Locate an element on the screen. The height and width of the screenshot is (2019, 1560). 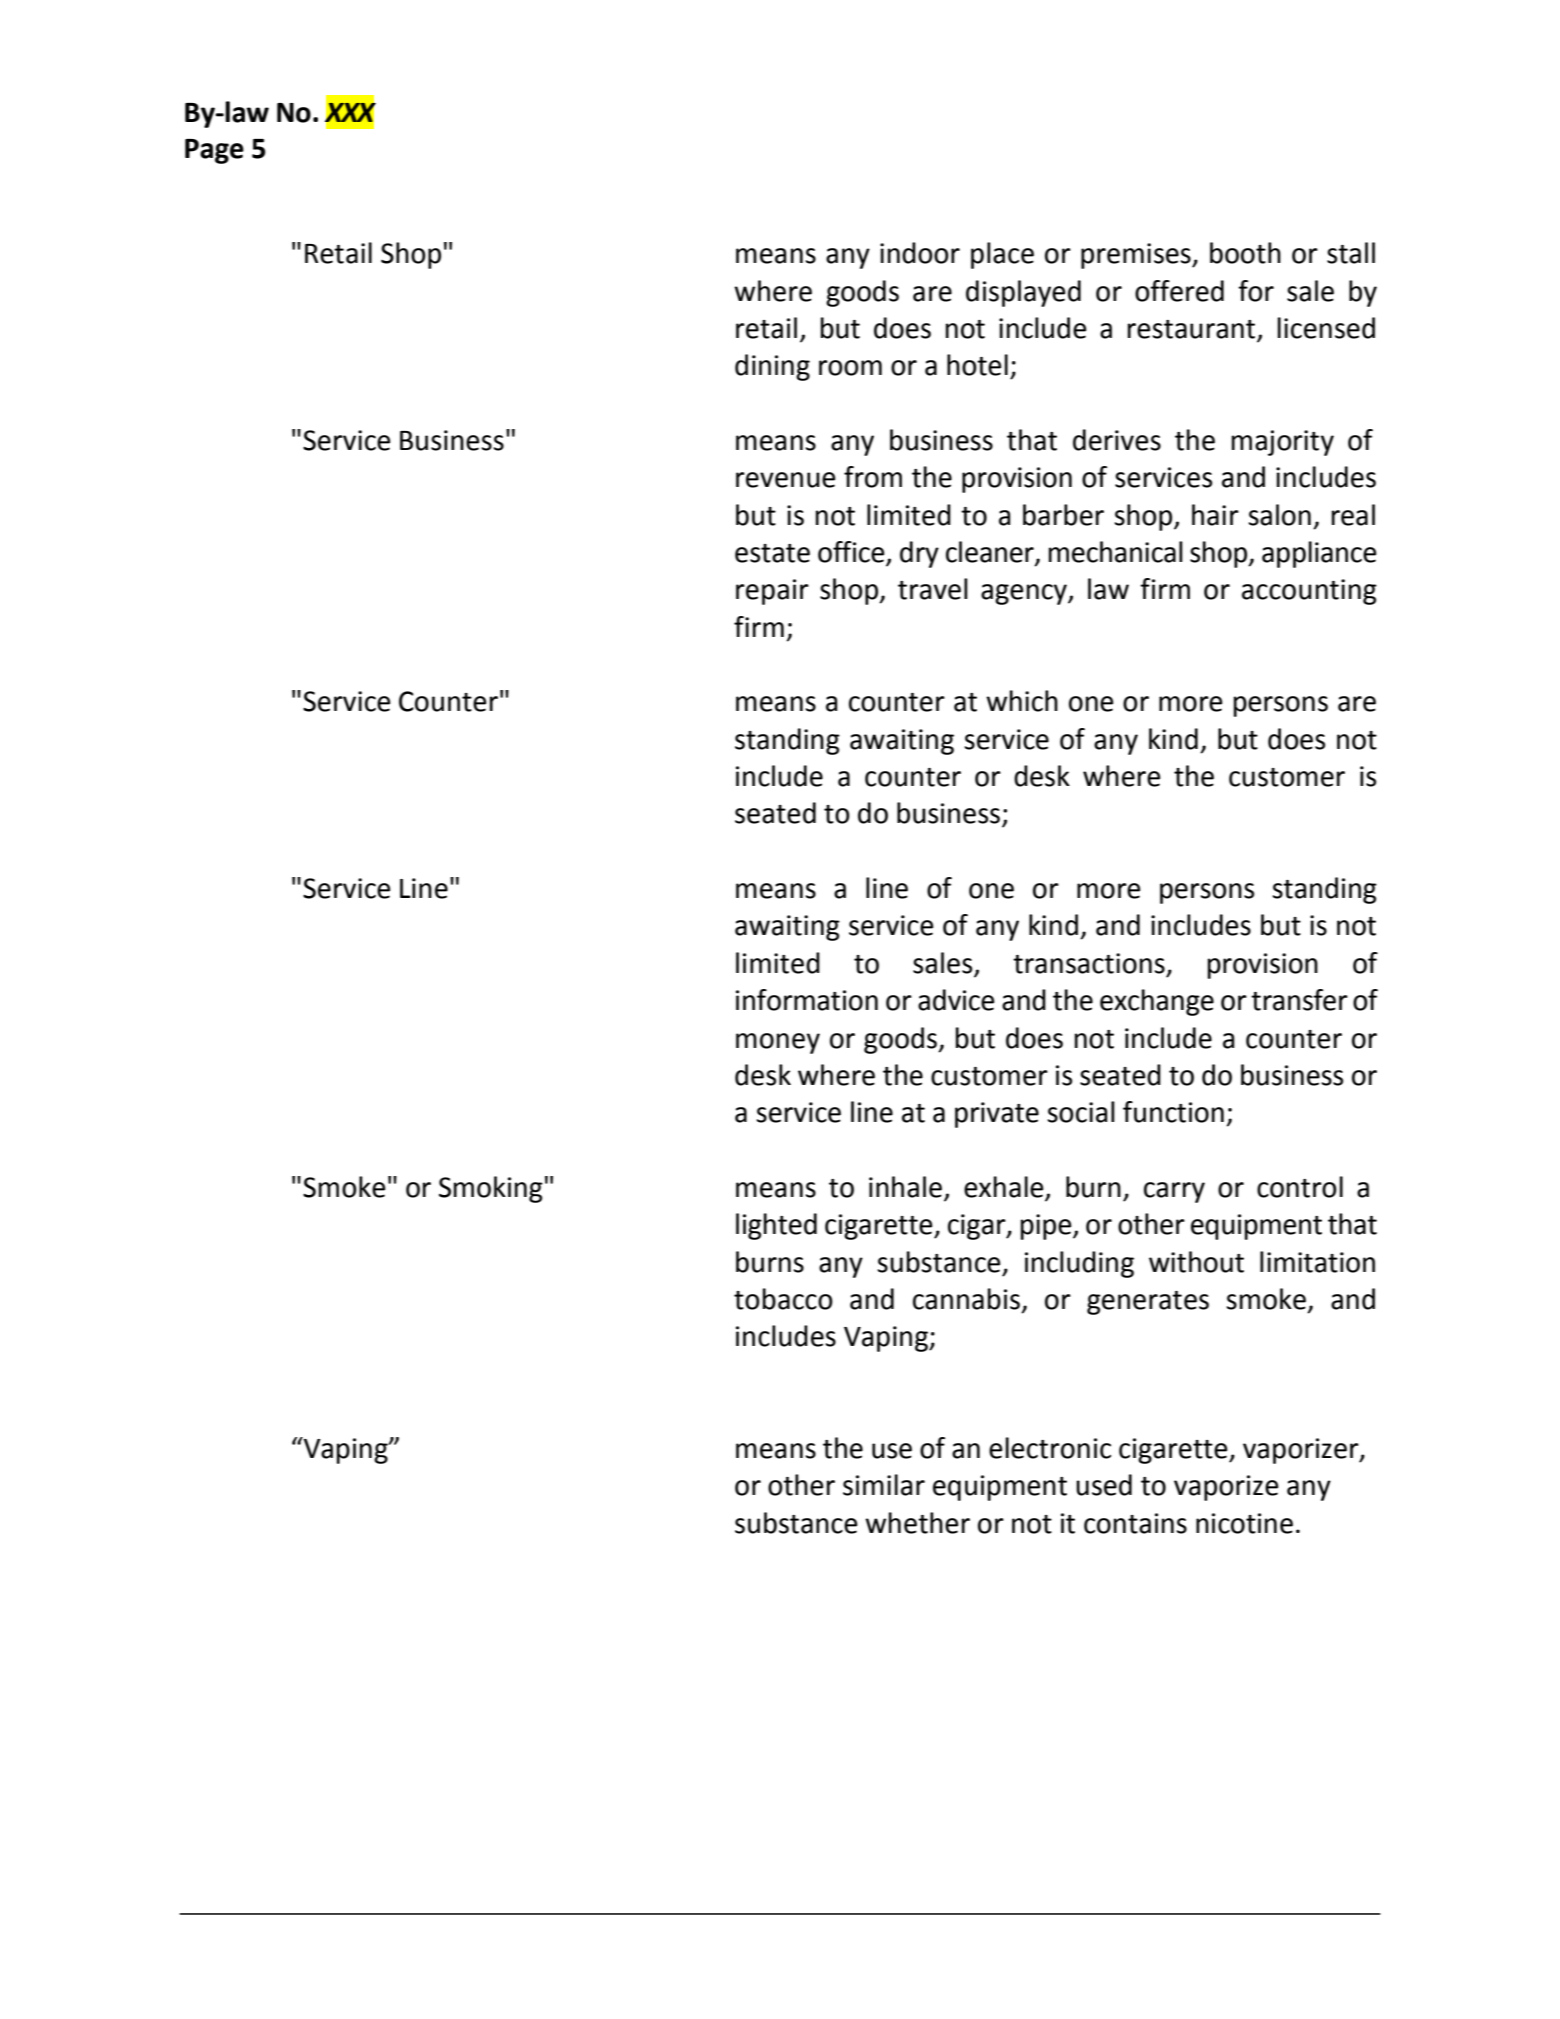
indoor is located at coordinates (920, 253).
